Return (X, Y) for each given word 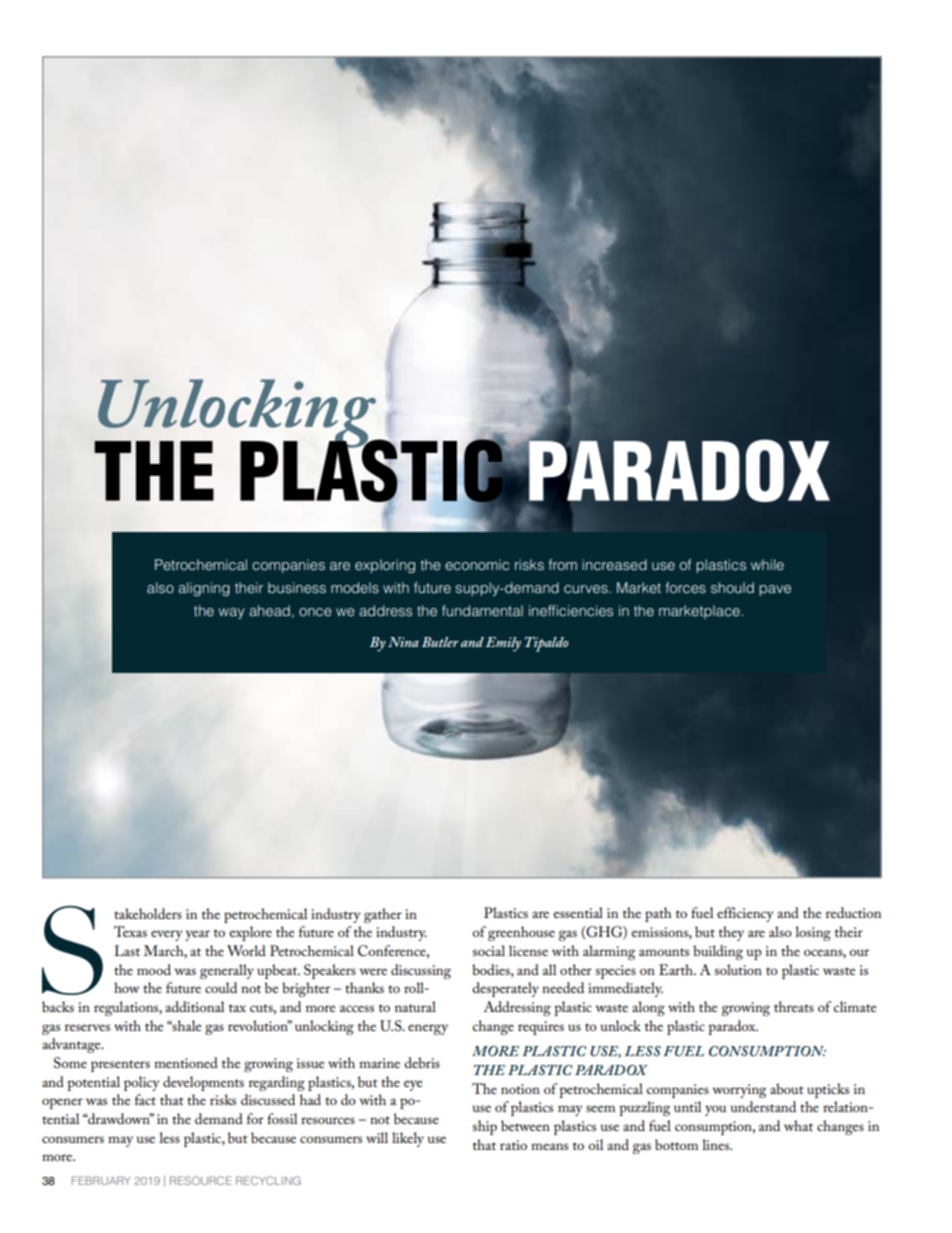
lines (717, 1144)
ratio (513, 1145)
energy (428, 1029)
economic (477, 564)
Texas (130, 931)
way (231, 613)
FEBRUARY (101, 1180)
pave (775, 590)
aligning (204, 589)
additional (195, 1006)
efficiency (745, 914)
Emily (503, 644)
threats (794, 1006)
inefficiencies (571, 610)
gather (383, 915)
